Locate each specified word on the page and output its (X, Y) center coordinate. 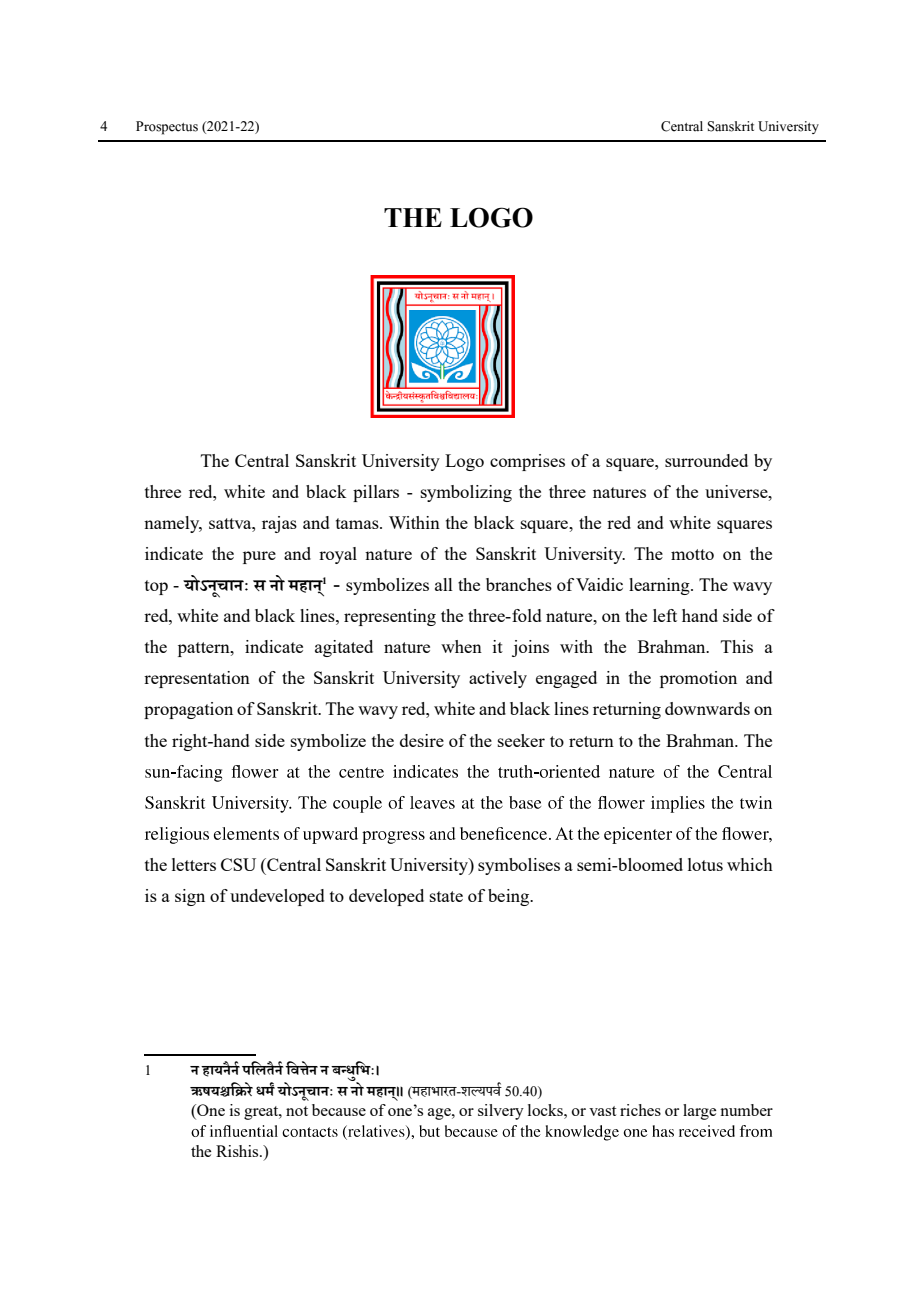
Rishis (238, 1151)
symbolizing (466, 493)
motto (692, 554)
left (665, 615)
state (446, 896)
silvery (501, 1112)
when (461, 646)
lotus (705, 864)
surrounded (706, 460)
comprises (527, 462)
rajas (279, 524)
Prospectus (167, 128)
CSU (238, 864)
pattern (205, 649)
